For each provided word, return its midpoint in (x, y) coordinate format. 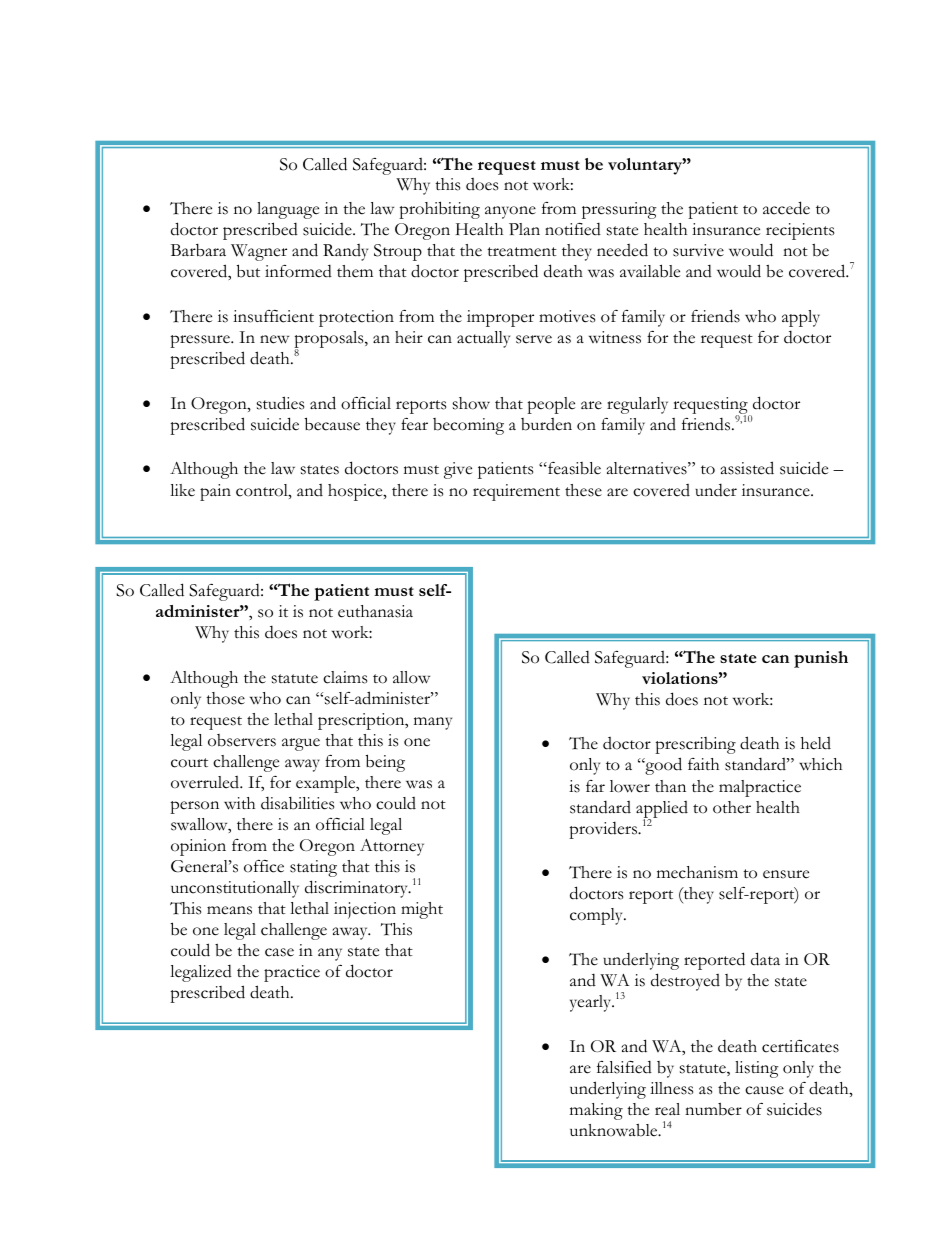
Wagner (259, 252)
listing (757, 1069)
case (279, 952)
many (433, 723)
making (596, 1111)
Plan (524, 229)
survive (698, 250)
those (225, 698)
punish (821, 659)
